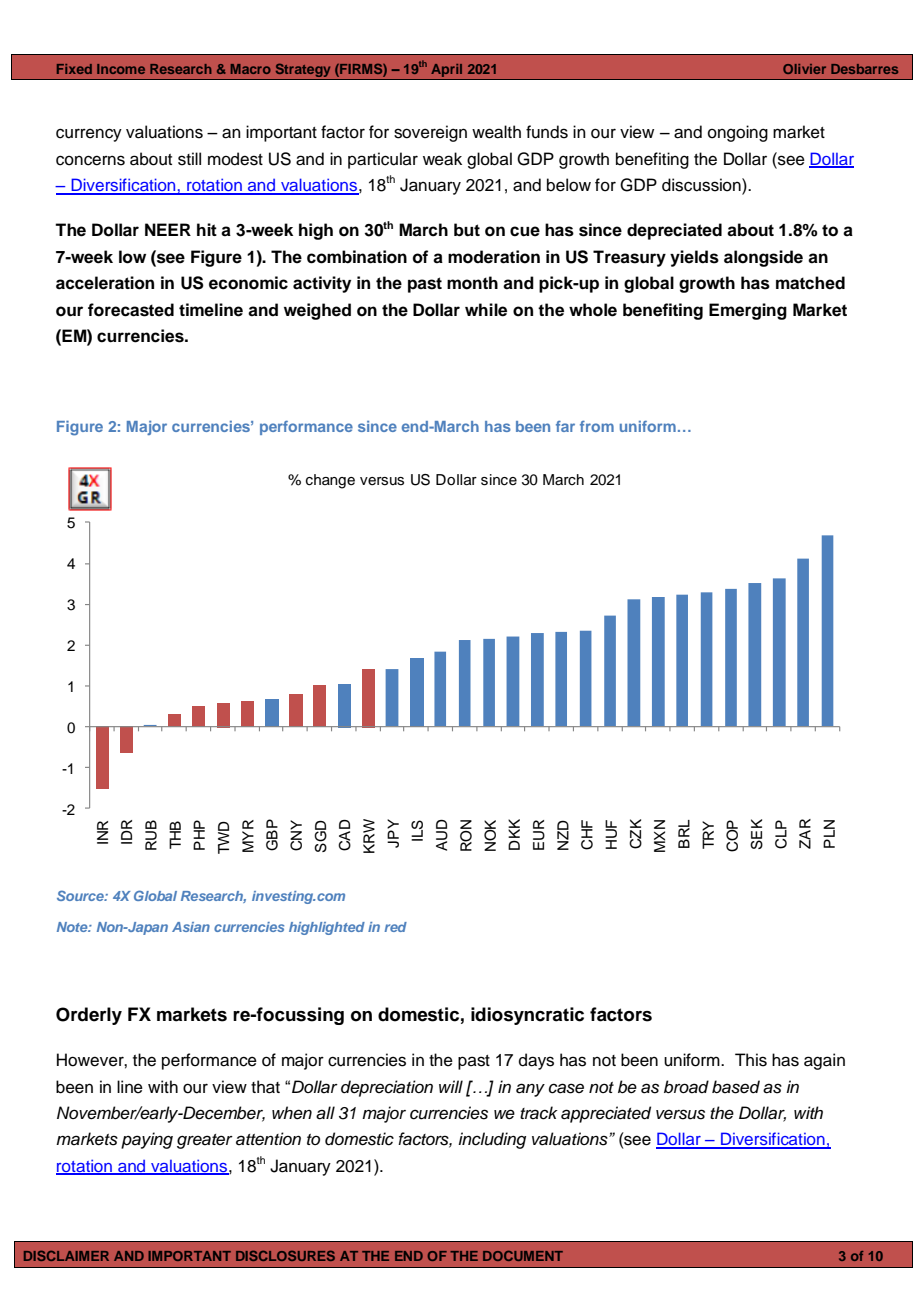 The width and height of the screenshot is (924, 1308). I want to click on sovereign, so click(430, 133).
